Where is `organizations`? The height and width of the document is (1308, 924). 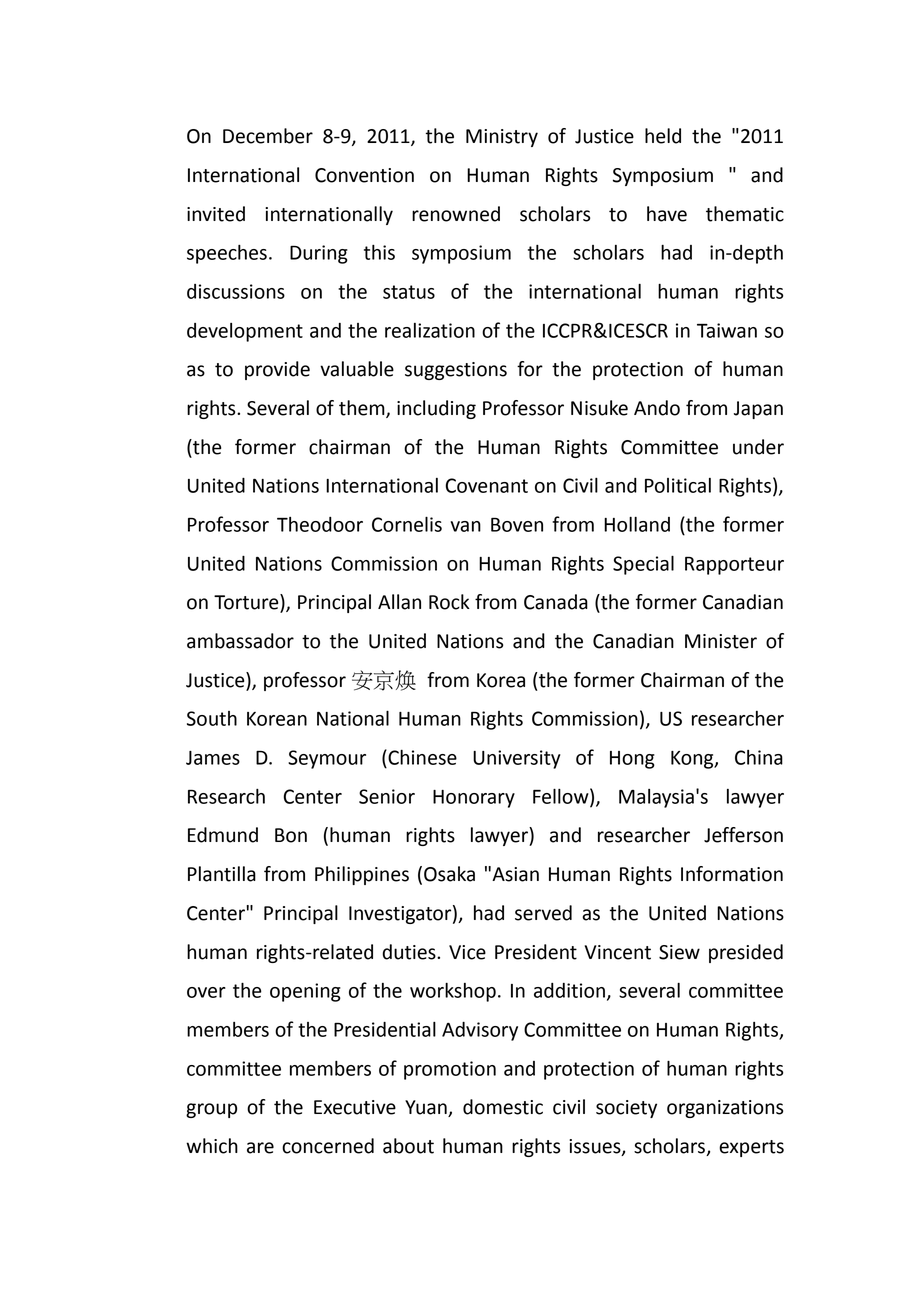
organizations is located at coordinates (725, 1109).
